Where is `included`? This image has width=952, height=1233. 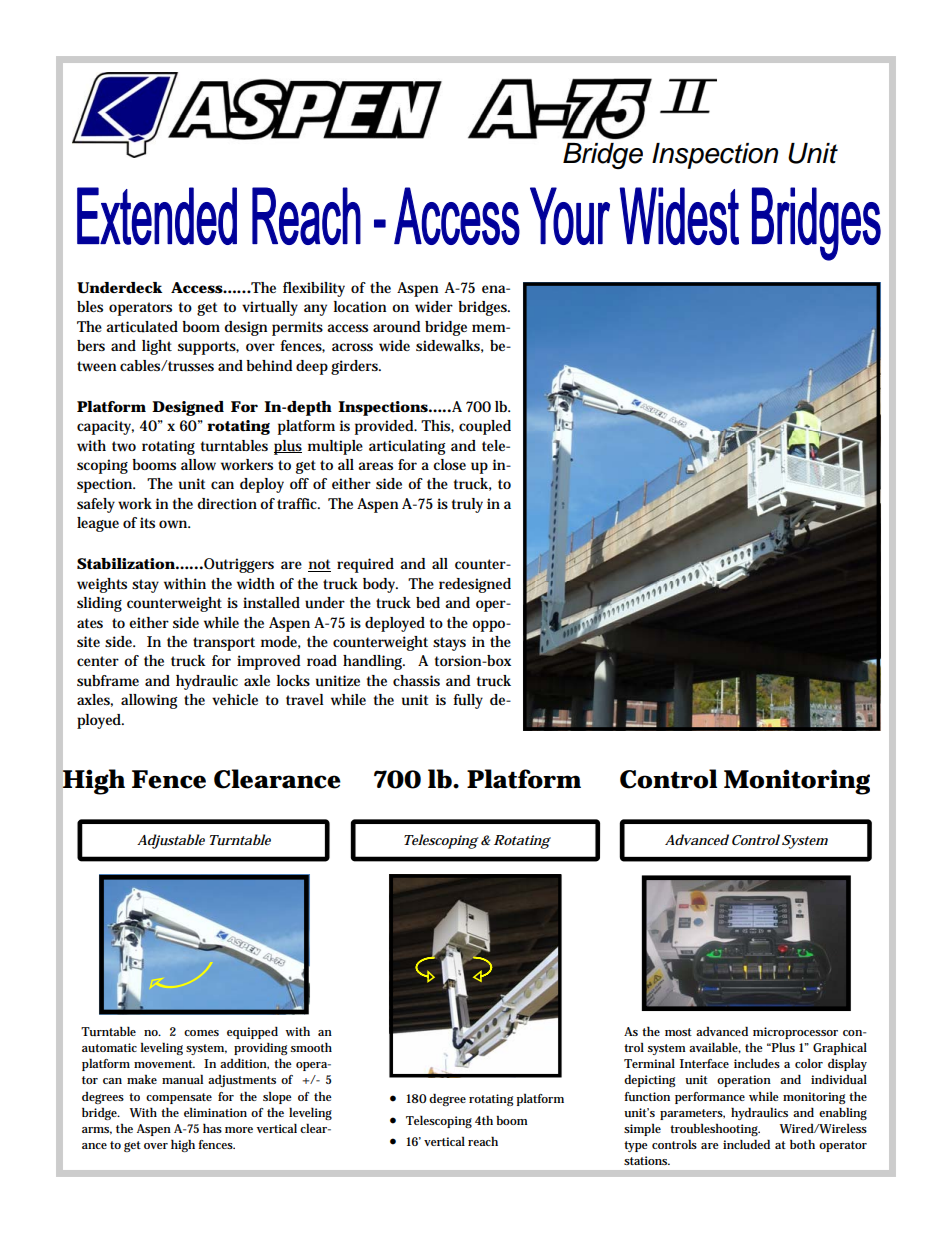
included is located at coordinates (746, 1144).
